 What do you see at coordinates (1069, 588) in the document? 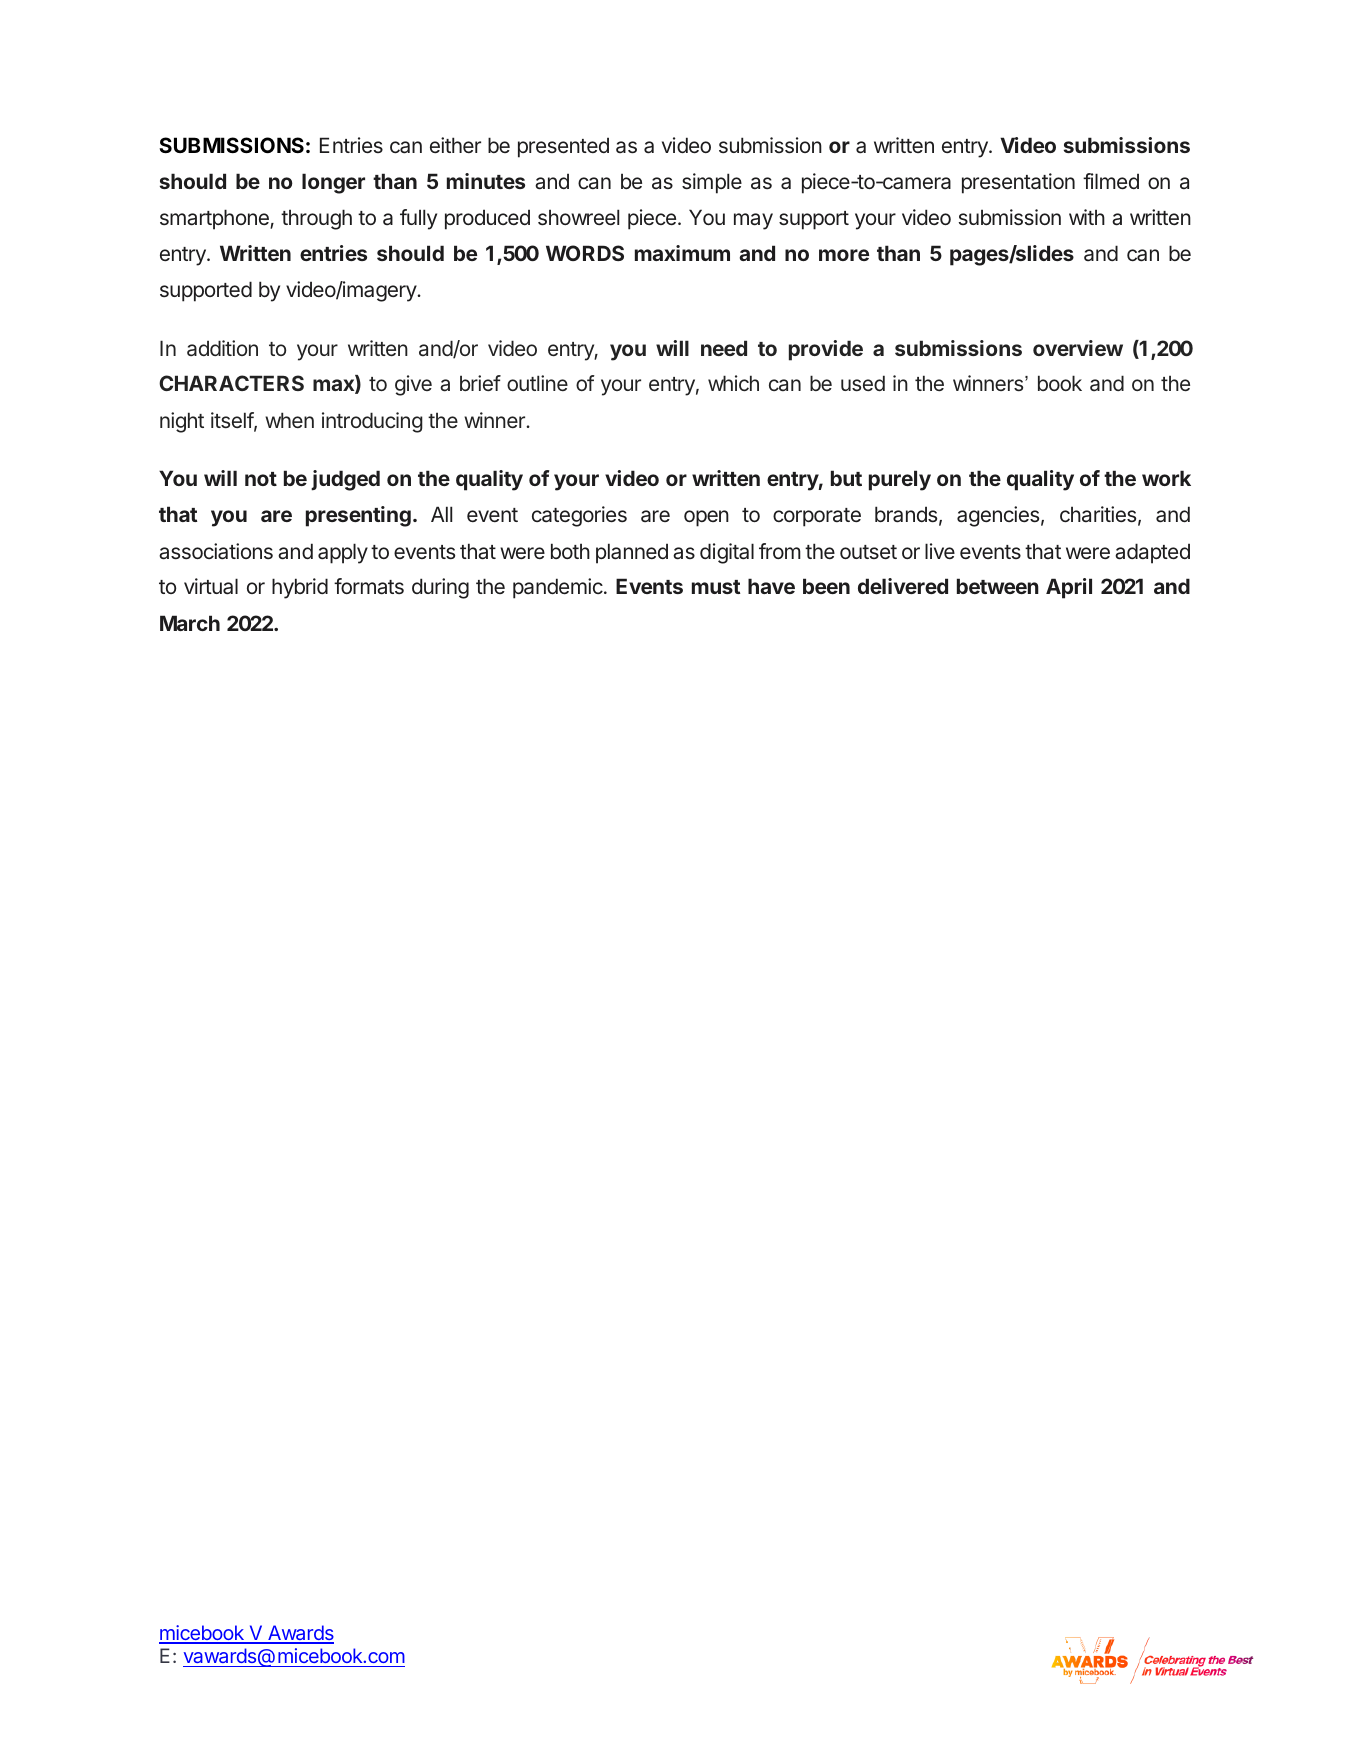
I see `April` at bounding box center [1069, 588].
